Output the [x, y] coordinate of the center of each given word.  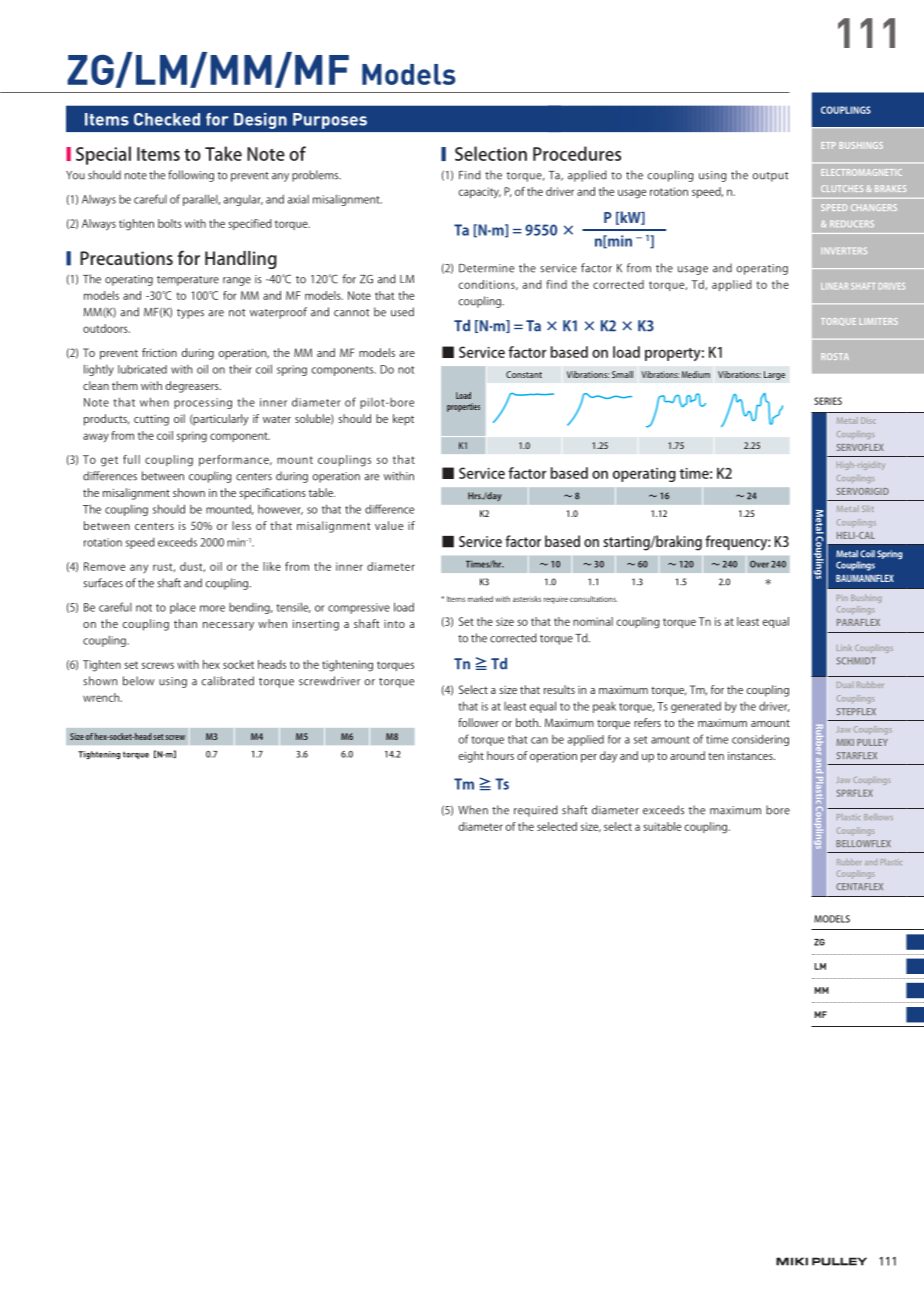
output [770, 177]
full [131, 459]
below [138, 681]
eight [471, 757]
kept [403, 420]
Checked [167, 119]
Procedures [577, 153]
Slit [868, 509]
